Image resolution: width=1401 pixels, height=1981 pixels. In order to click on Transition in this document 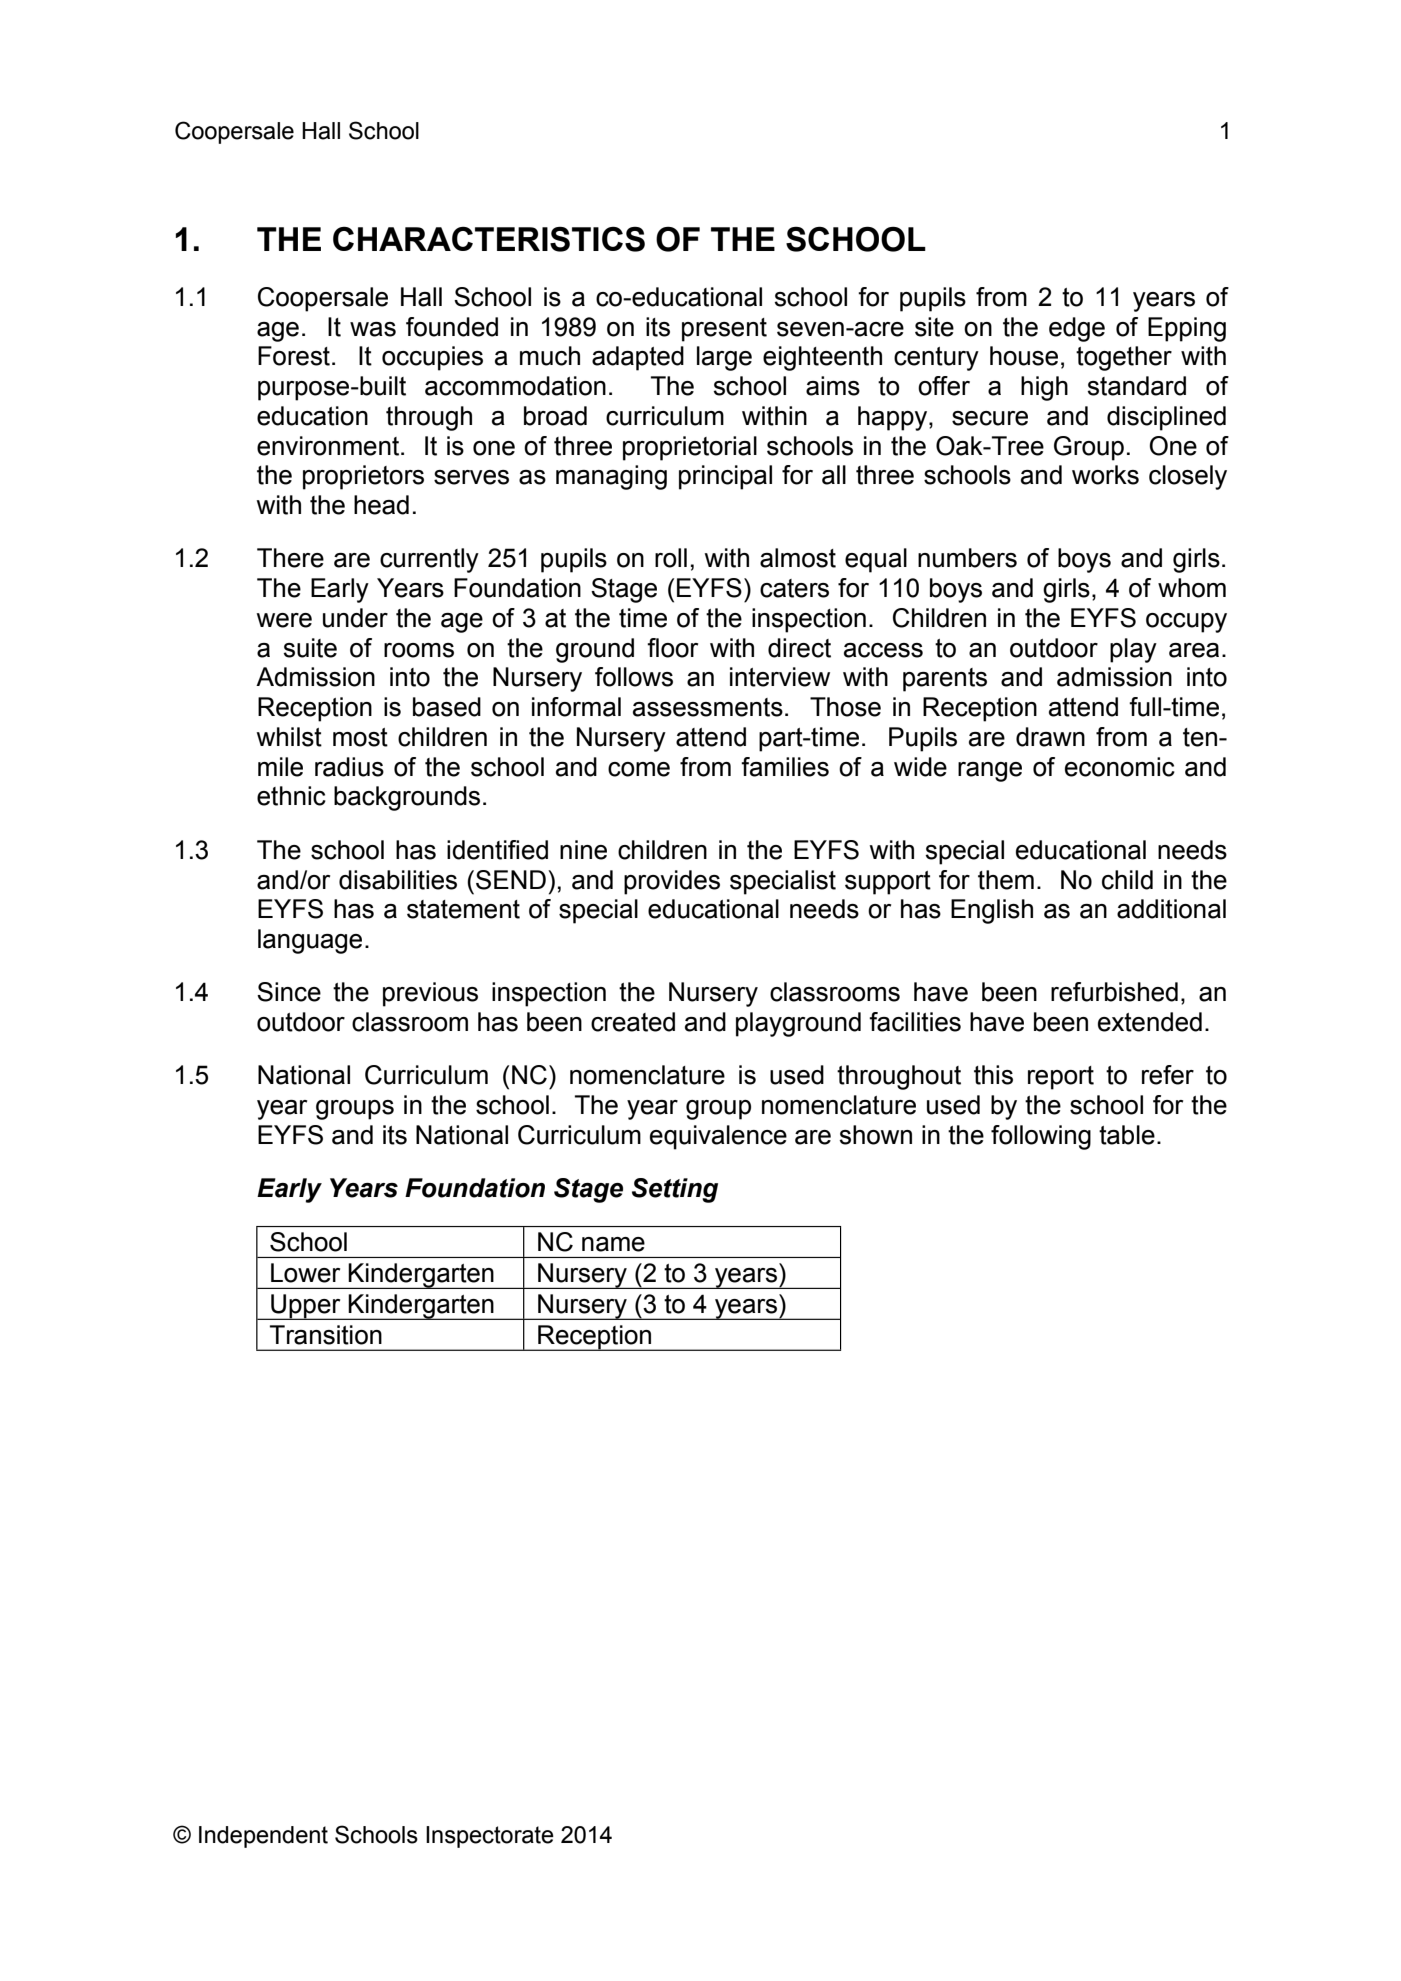, I will do `click(326, 1335)`.
